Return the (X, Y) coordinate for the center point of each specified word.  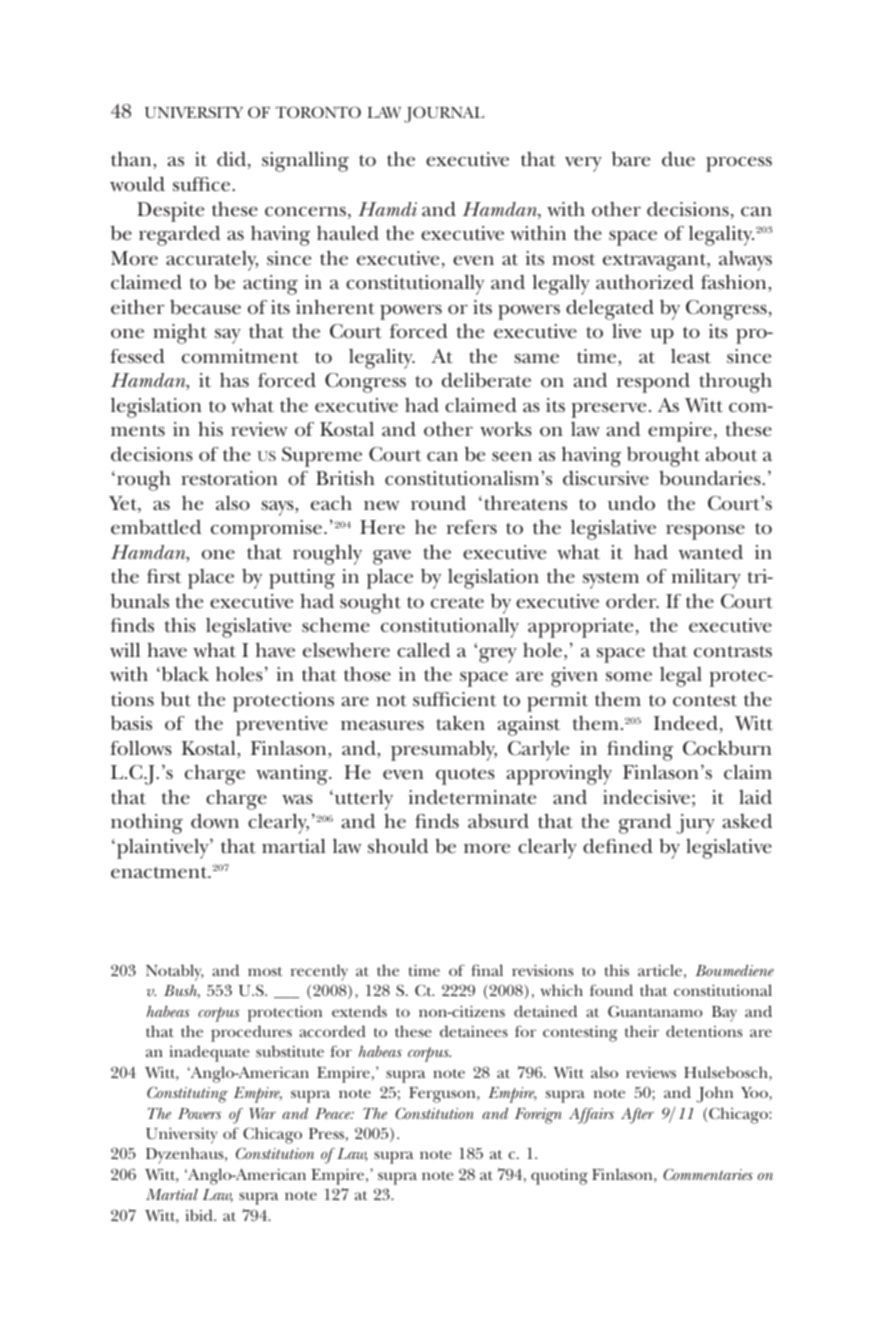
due (678, 159)
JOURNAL (444, 114)
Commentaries (708, 1174)
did (233, 160)
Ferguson (443, 1095)
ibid (200, 1215)
